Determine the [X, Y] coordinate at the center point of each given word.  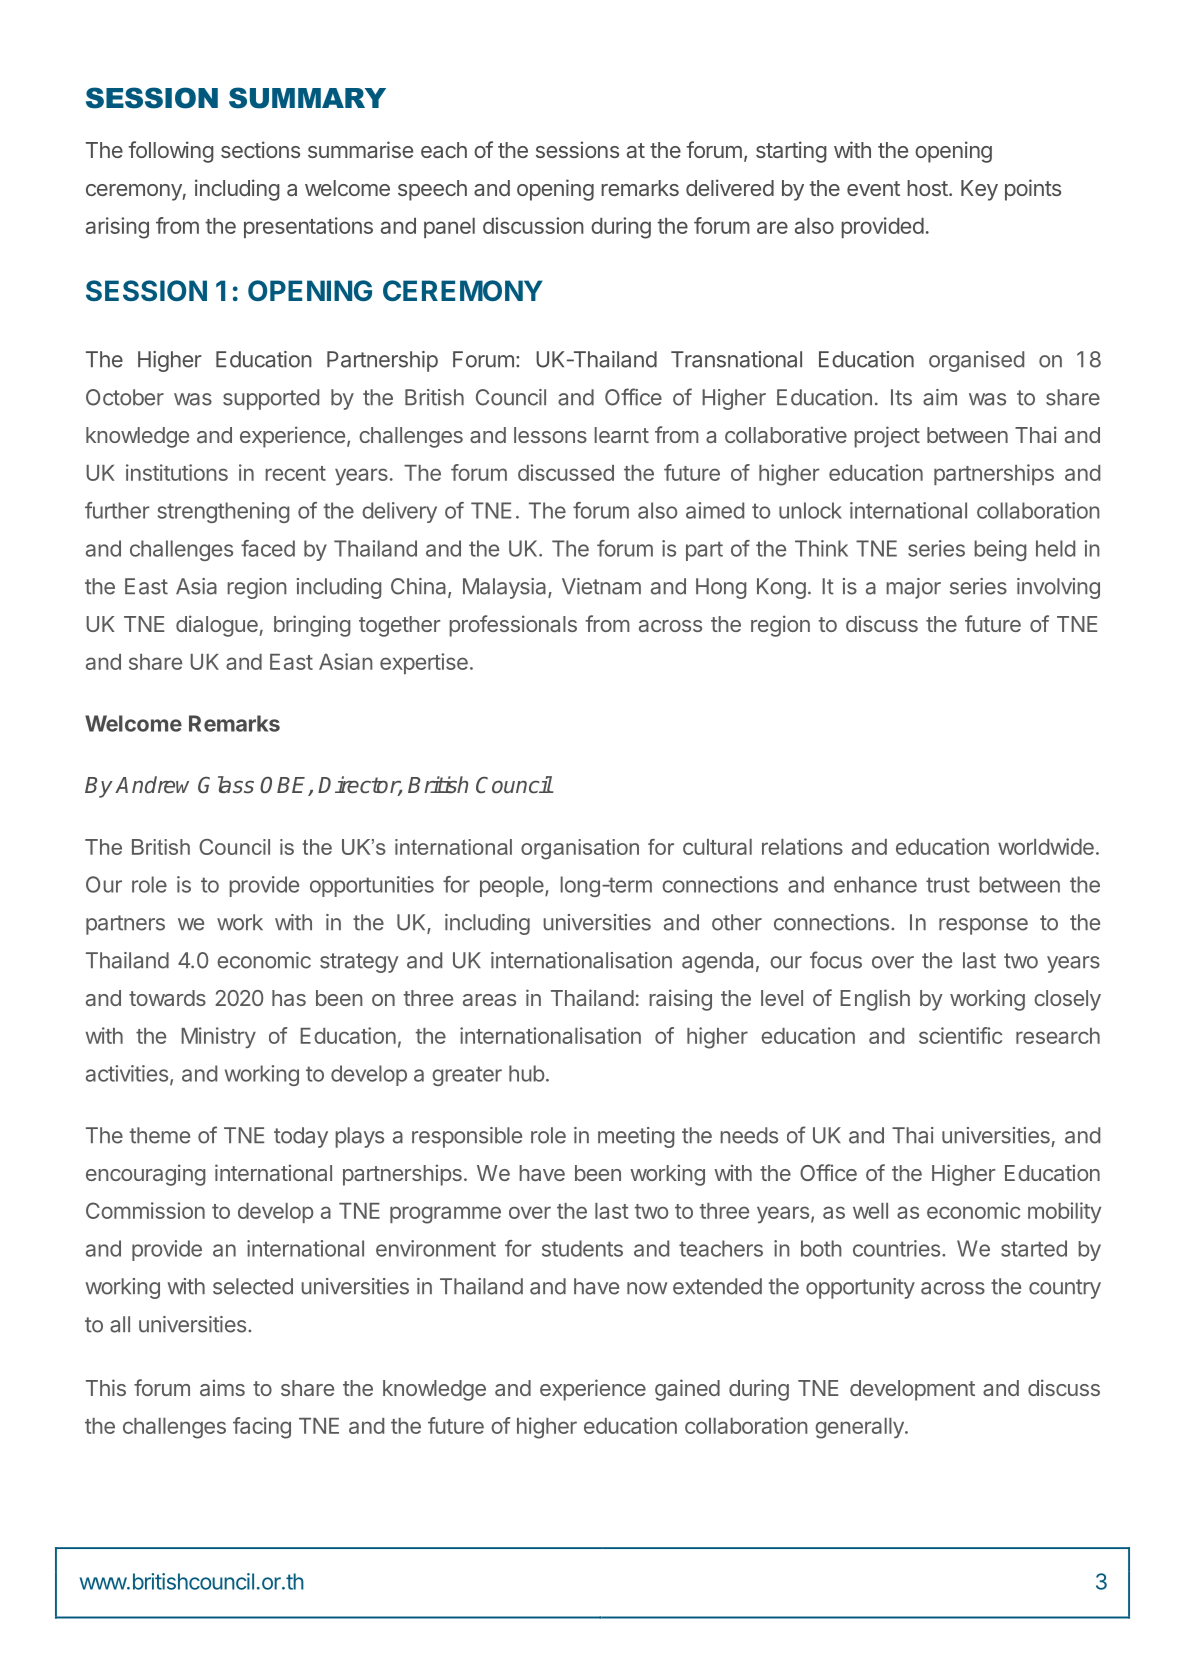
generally [860, 1428]
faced [268, 548]
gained [687, 1390]
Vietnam [601, 586]
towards [167, 998]
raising [680, 1000]
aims [222, 1387]
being [1000, 550]
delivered [730, 187]
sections [260, 149]
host [927, 188]
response [983, 926]
